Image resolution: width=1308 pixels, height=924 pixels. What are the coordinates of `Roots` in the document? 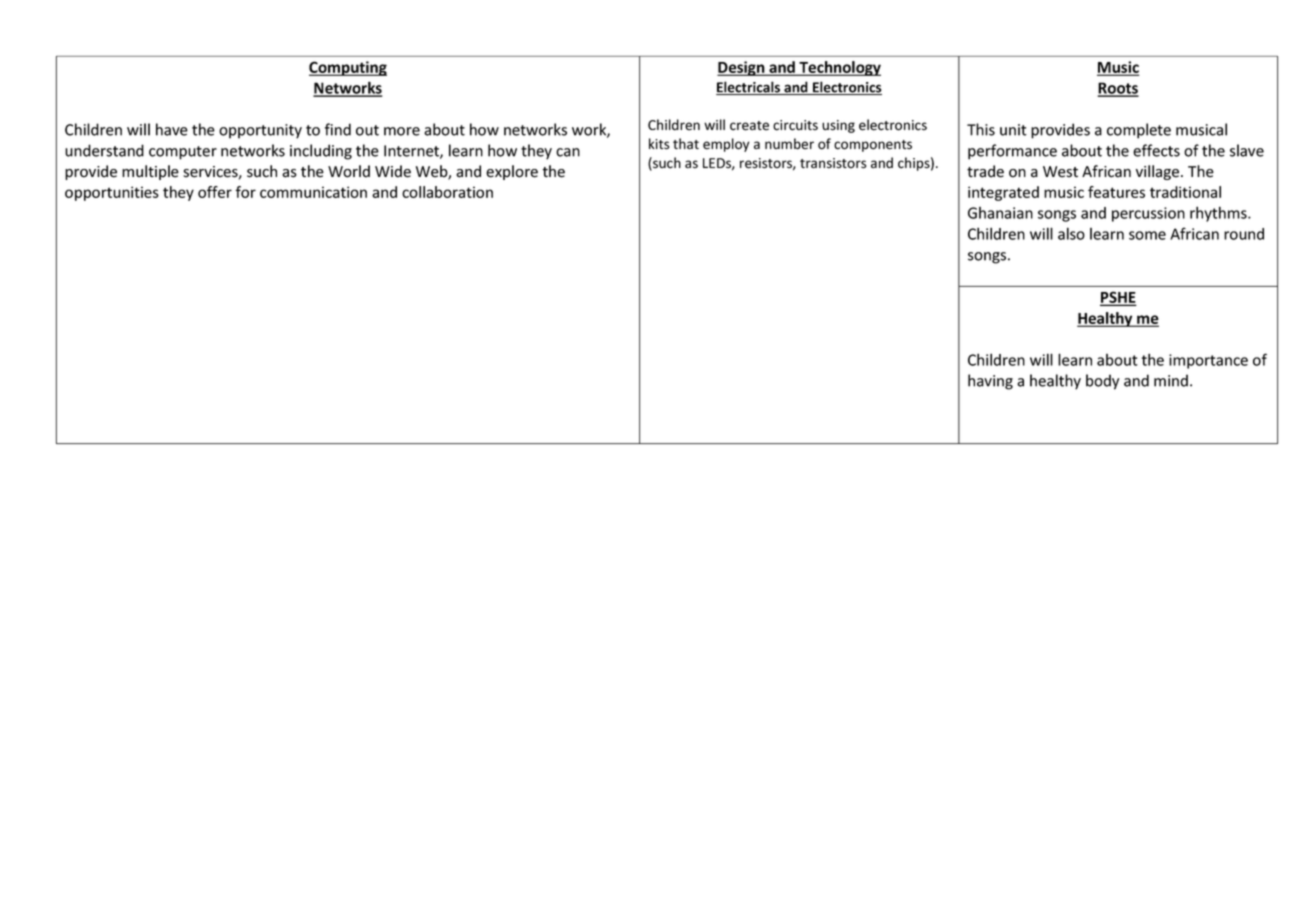 It's located at (1118, 89).
